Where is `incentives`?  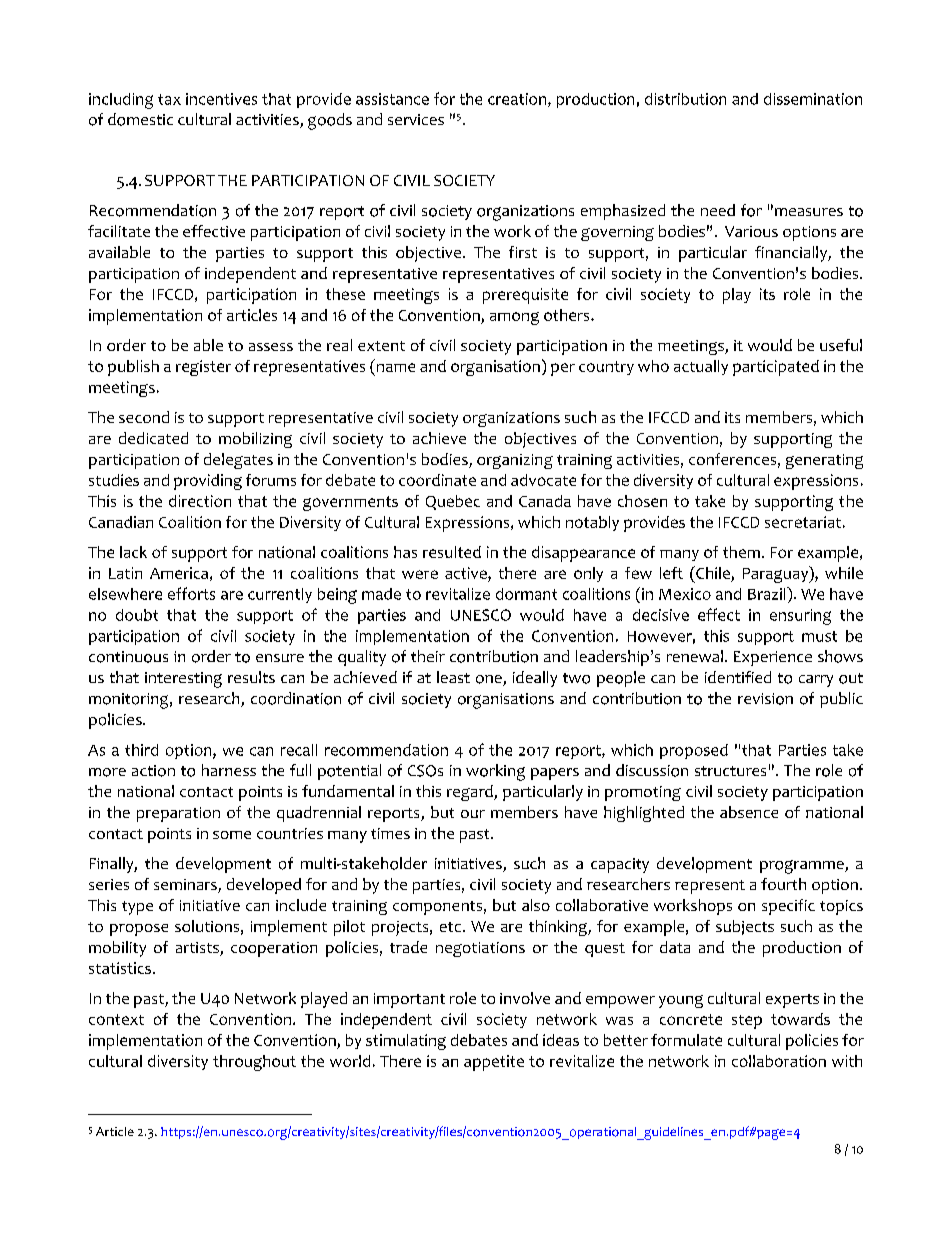 incentives is located at coordinates (221, 99).
